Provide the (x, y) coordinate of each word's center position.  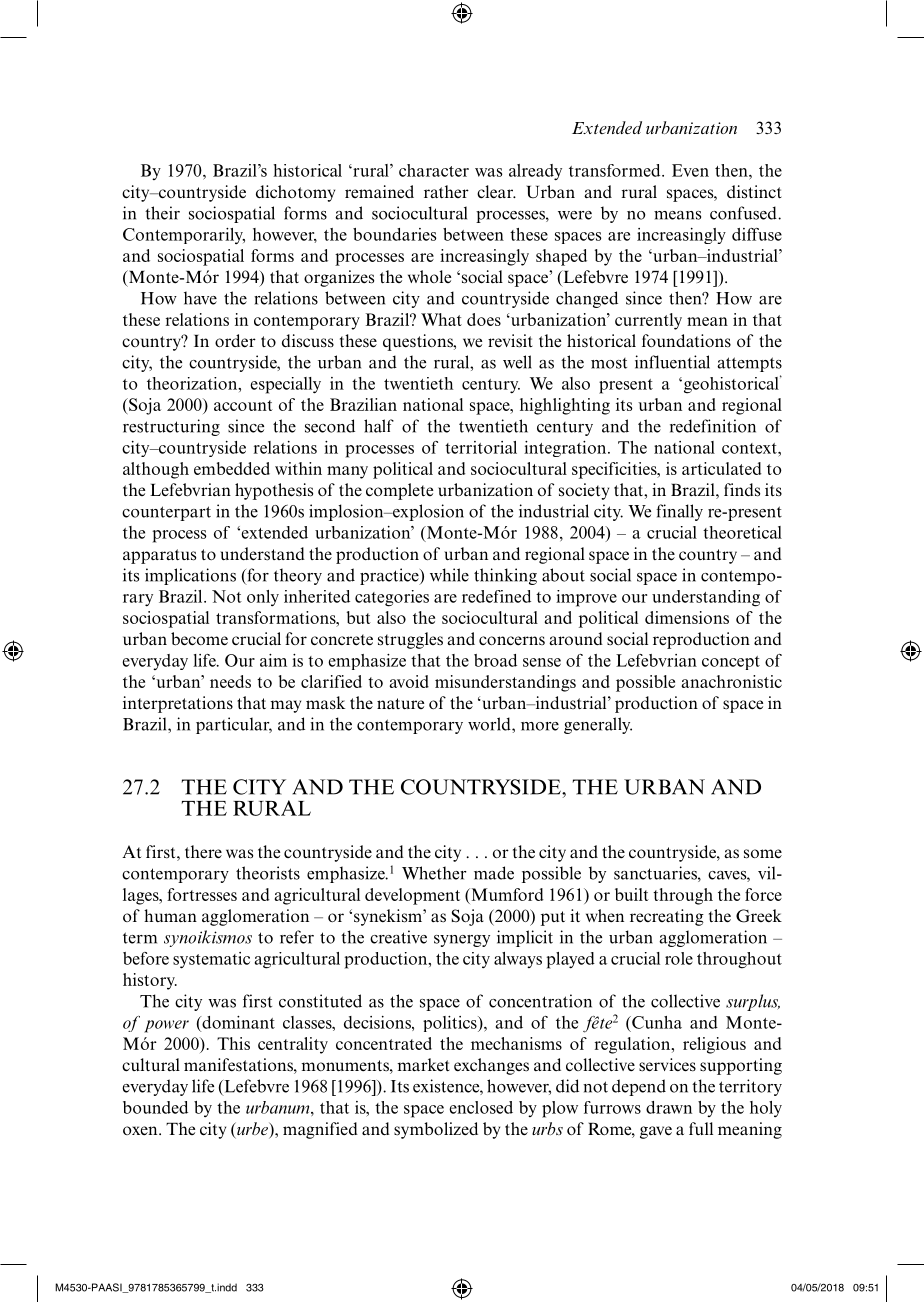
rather (446, 192)
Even (690, 170)
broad (495, 660)
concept (731, 663)
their (162, 213)
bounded (155, 1107)
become (199, 639)
